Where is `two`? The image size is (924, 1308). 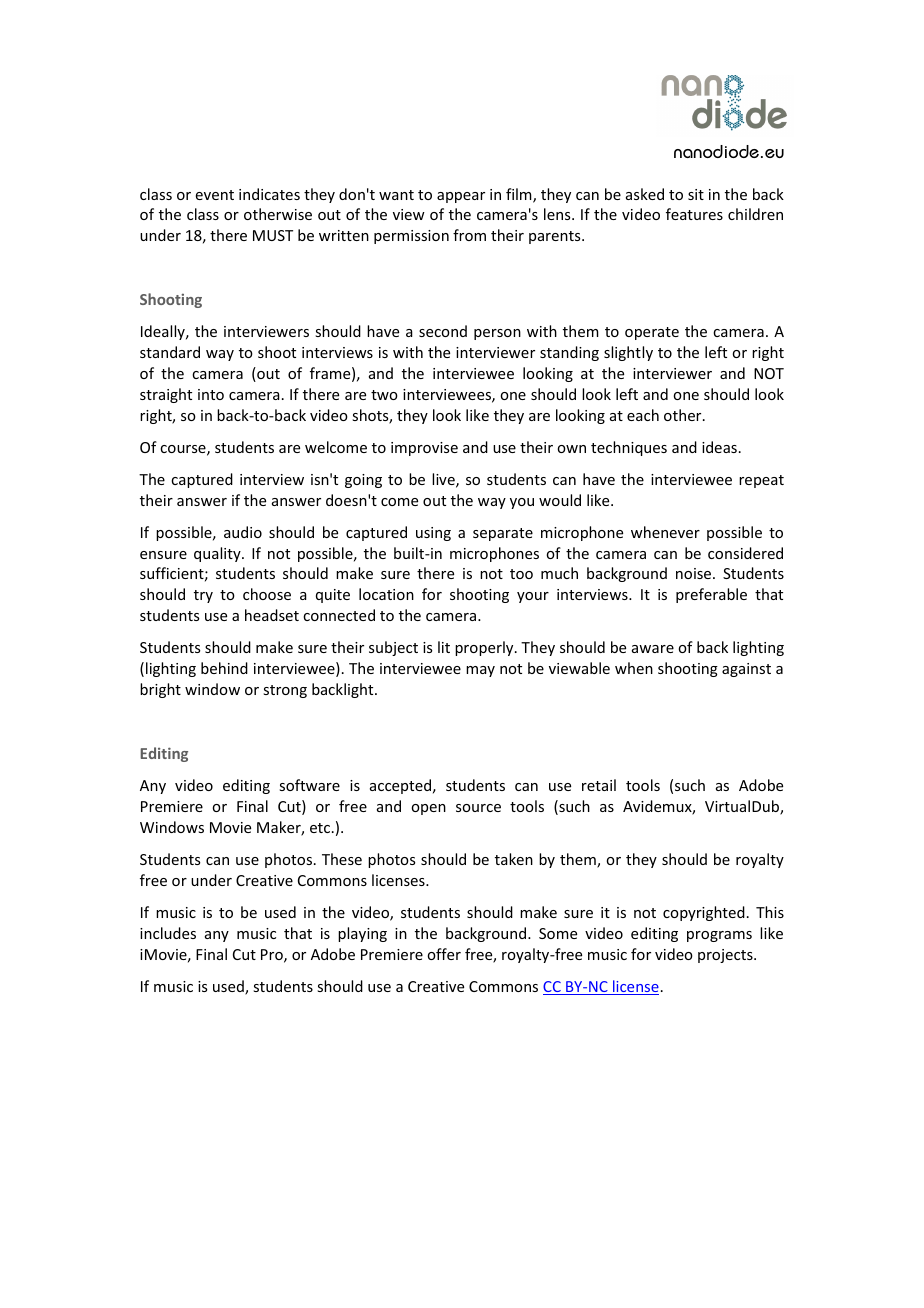 two is located at coordinates (384, 395).
